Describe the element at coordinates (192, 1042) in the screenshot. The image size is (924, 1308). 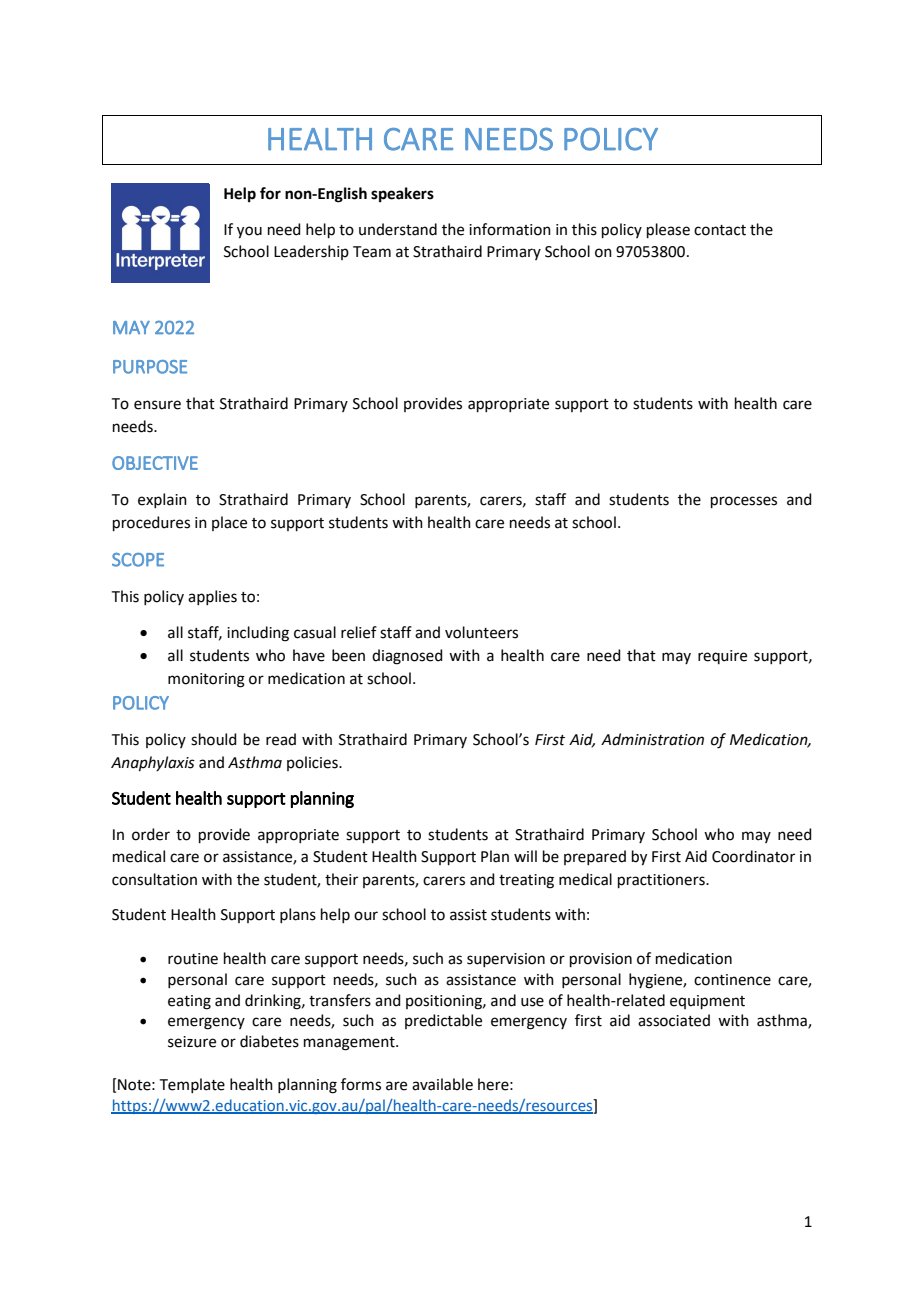
I see `seizure` at that location.
